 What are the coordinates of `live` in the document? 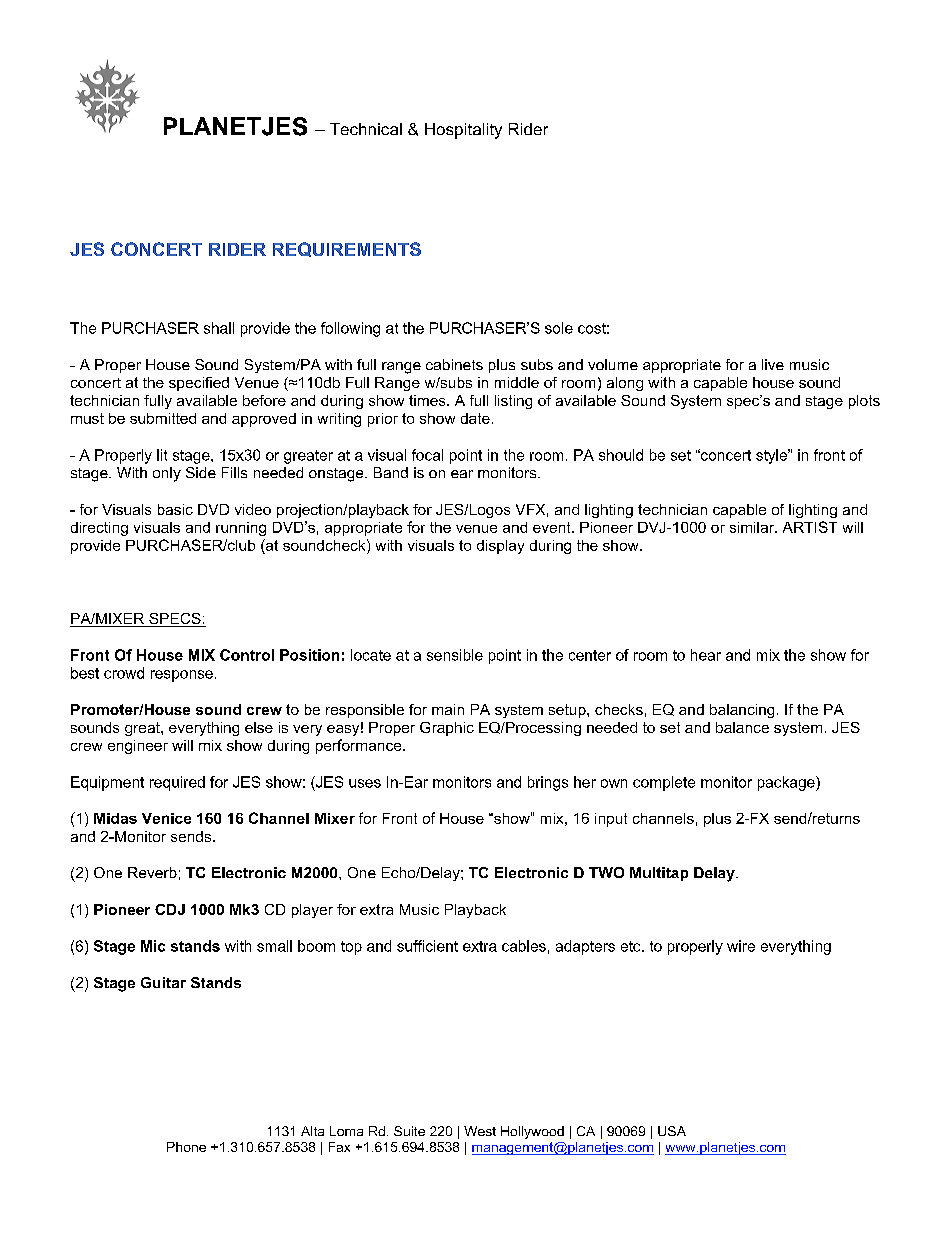 It's located at (773, 364).
